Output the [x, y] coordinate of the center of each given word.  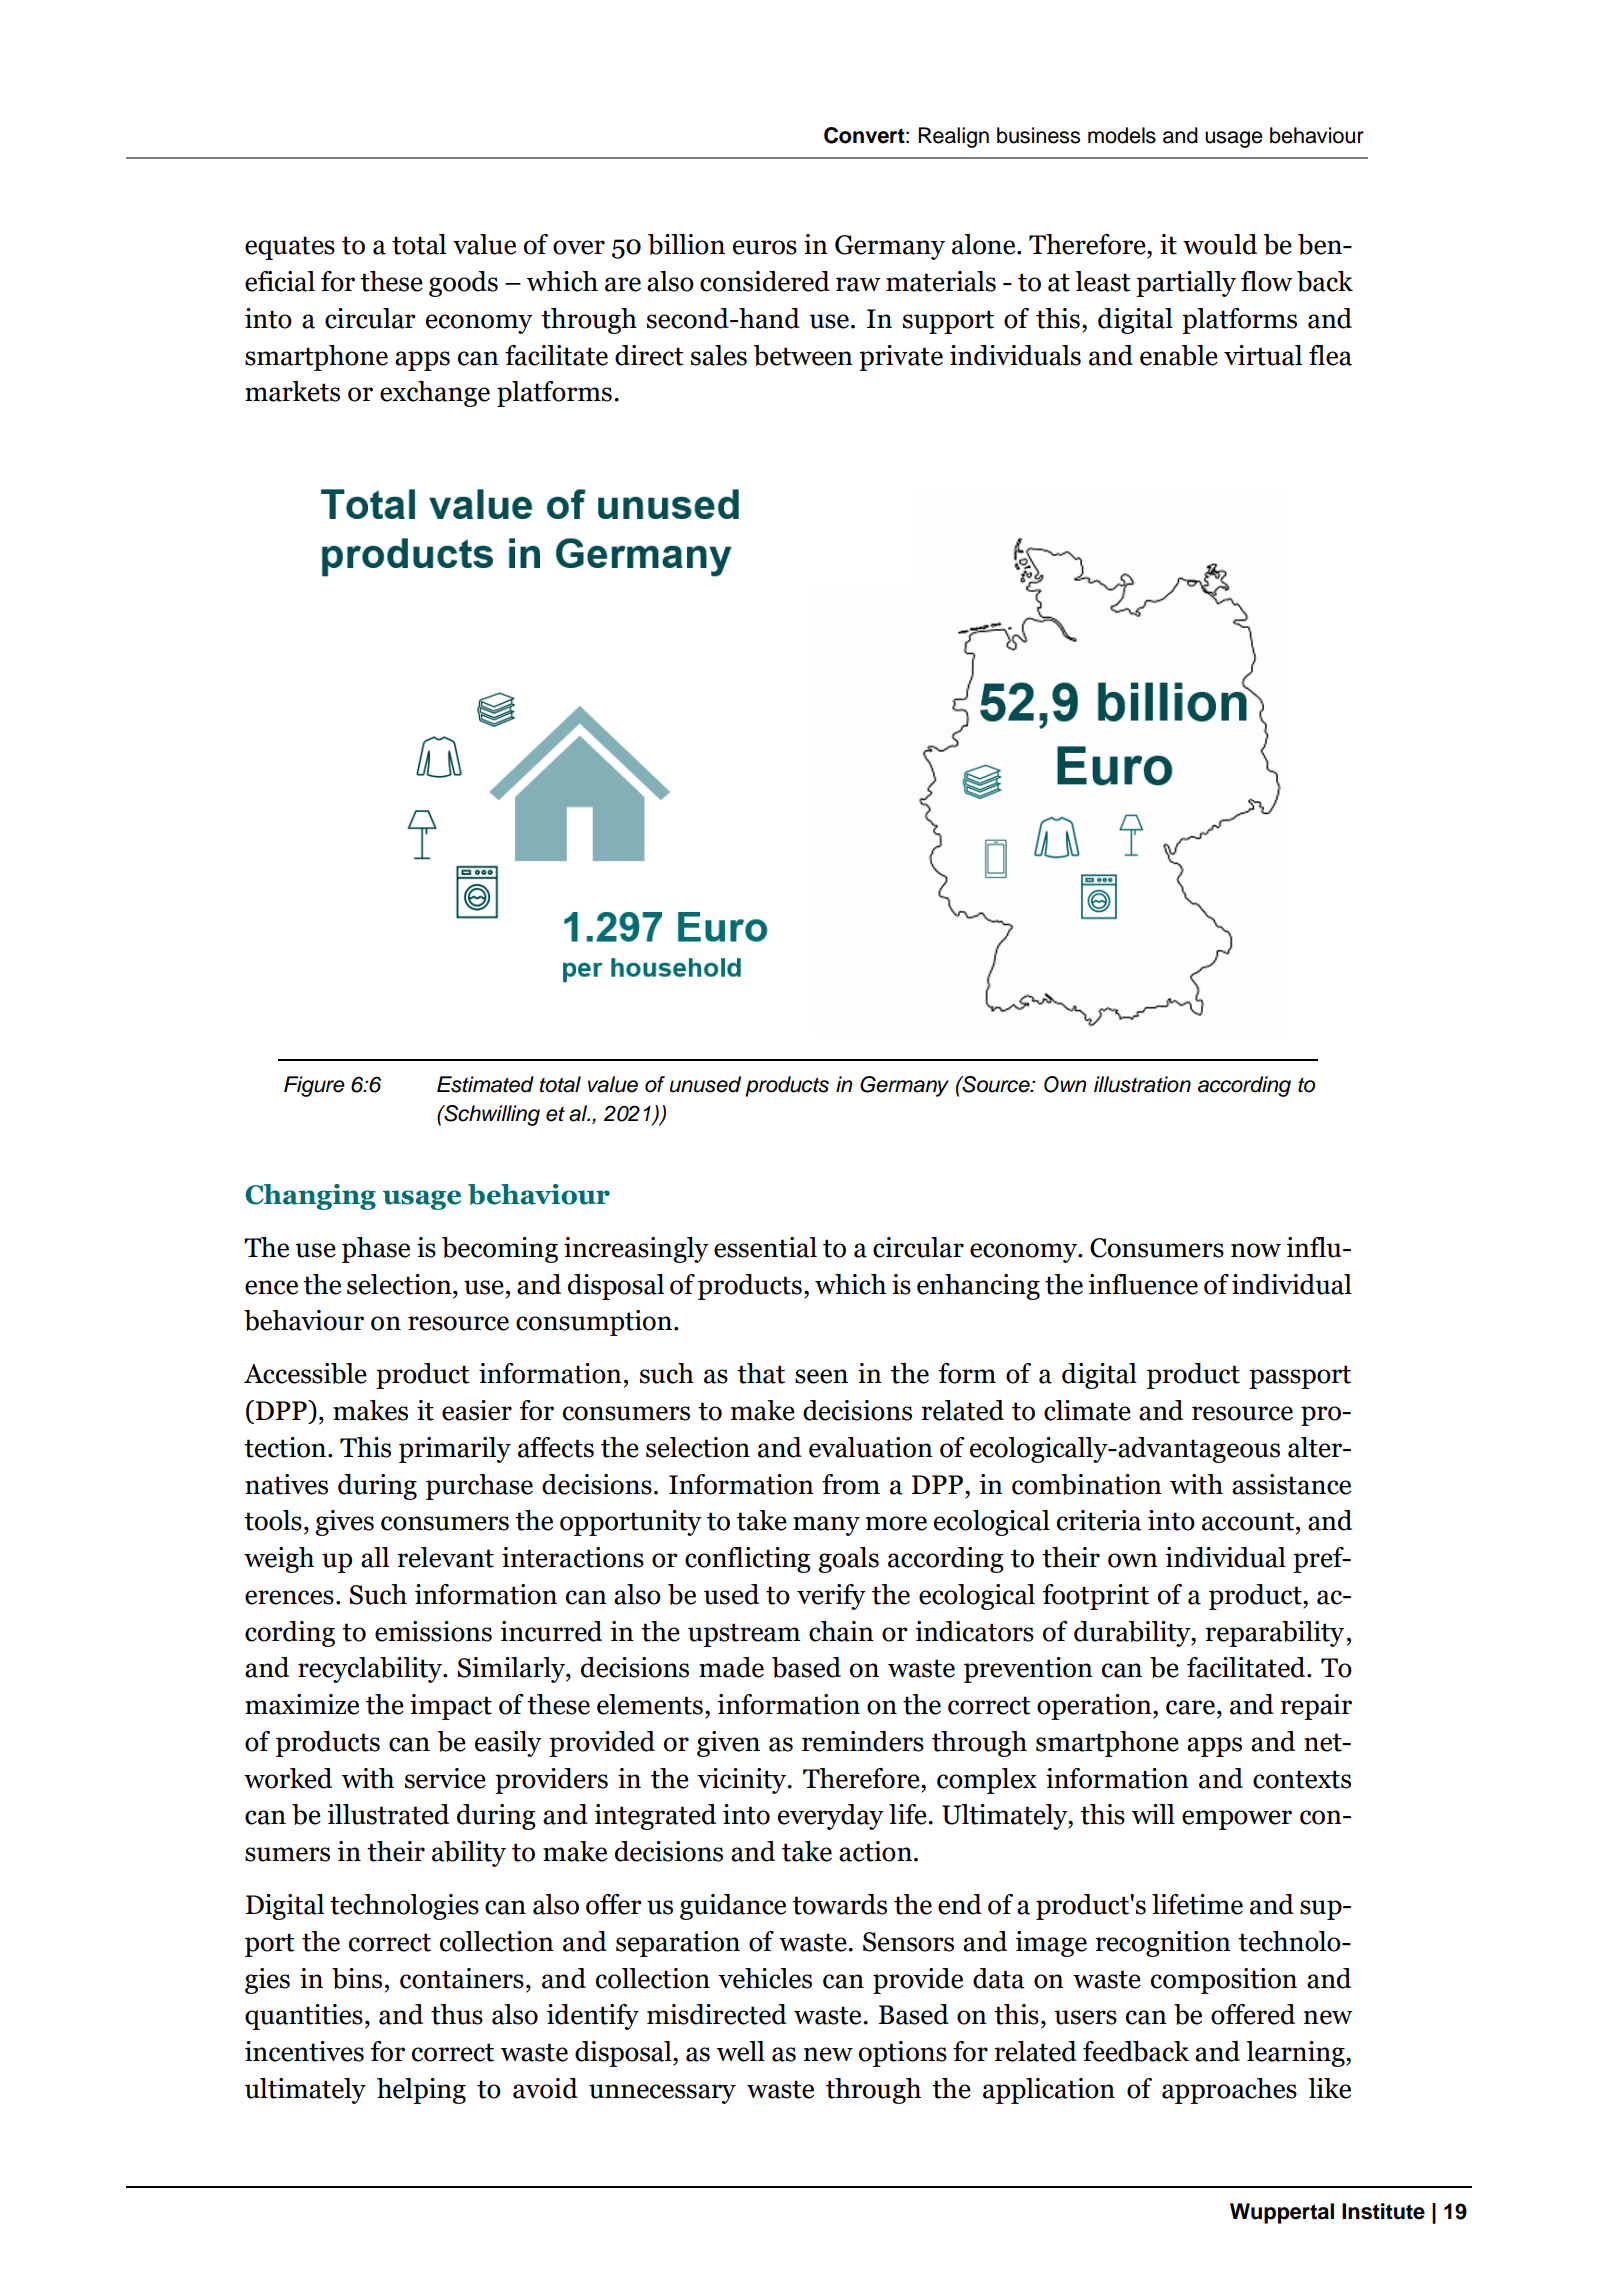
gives [344, 1523]
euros [765, 247]
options [903, 2054]
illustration [1142, 1084]
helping [421, 2091]
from [851, 1484]
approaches [1229, 2091]
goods [463, 284]
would [1220, 244]
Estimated [485, 1084]
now [1256, 1250]
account [1249, 1521]
